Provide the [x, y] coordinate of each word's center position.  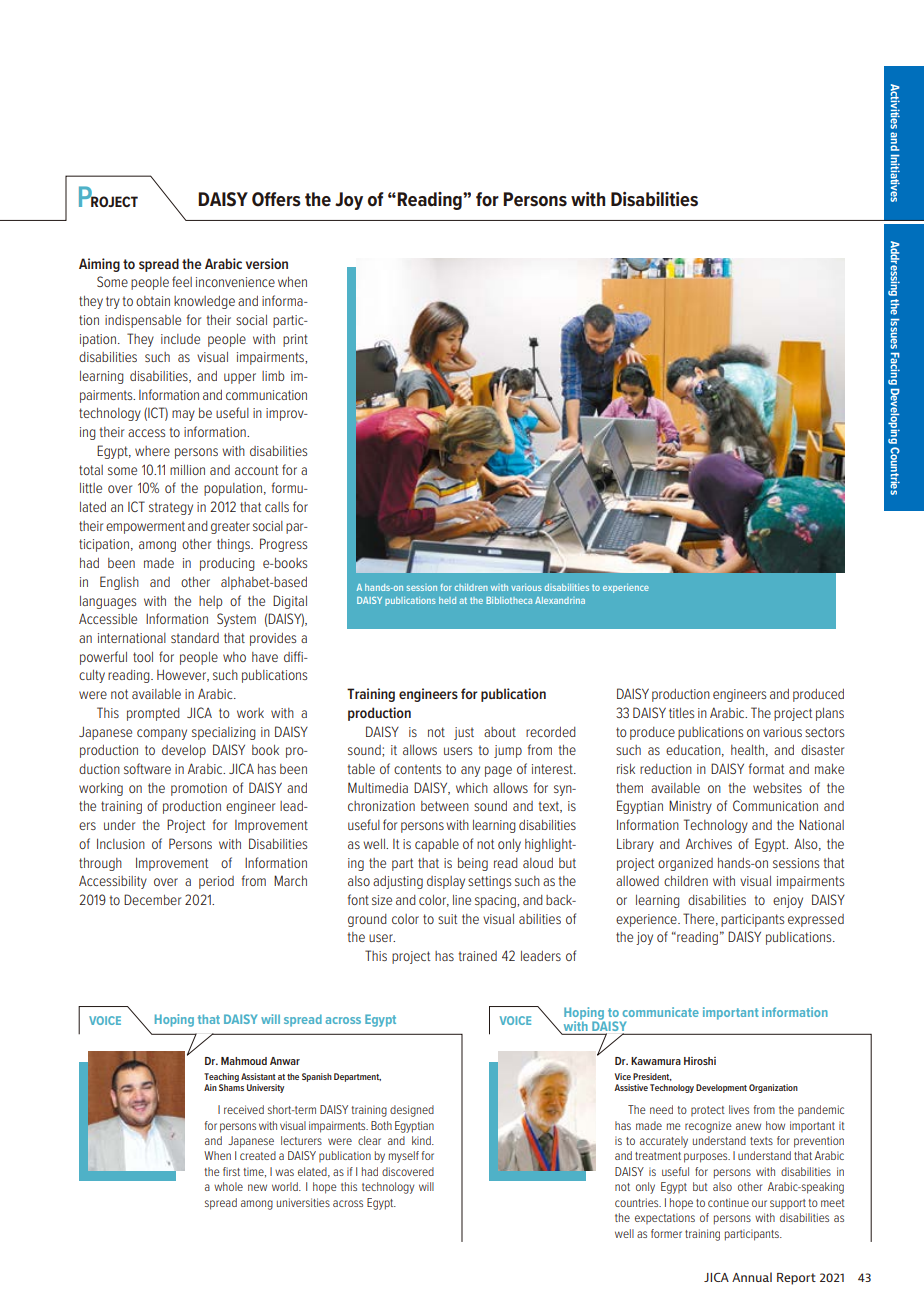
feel [182, 281]
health [747, 750]
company [162, 734]
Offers [276, 199]
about [500, 732]
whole [228, 1186]
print [295, 340]
